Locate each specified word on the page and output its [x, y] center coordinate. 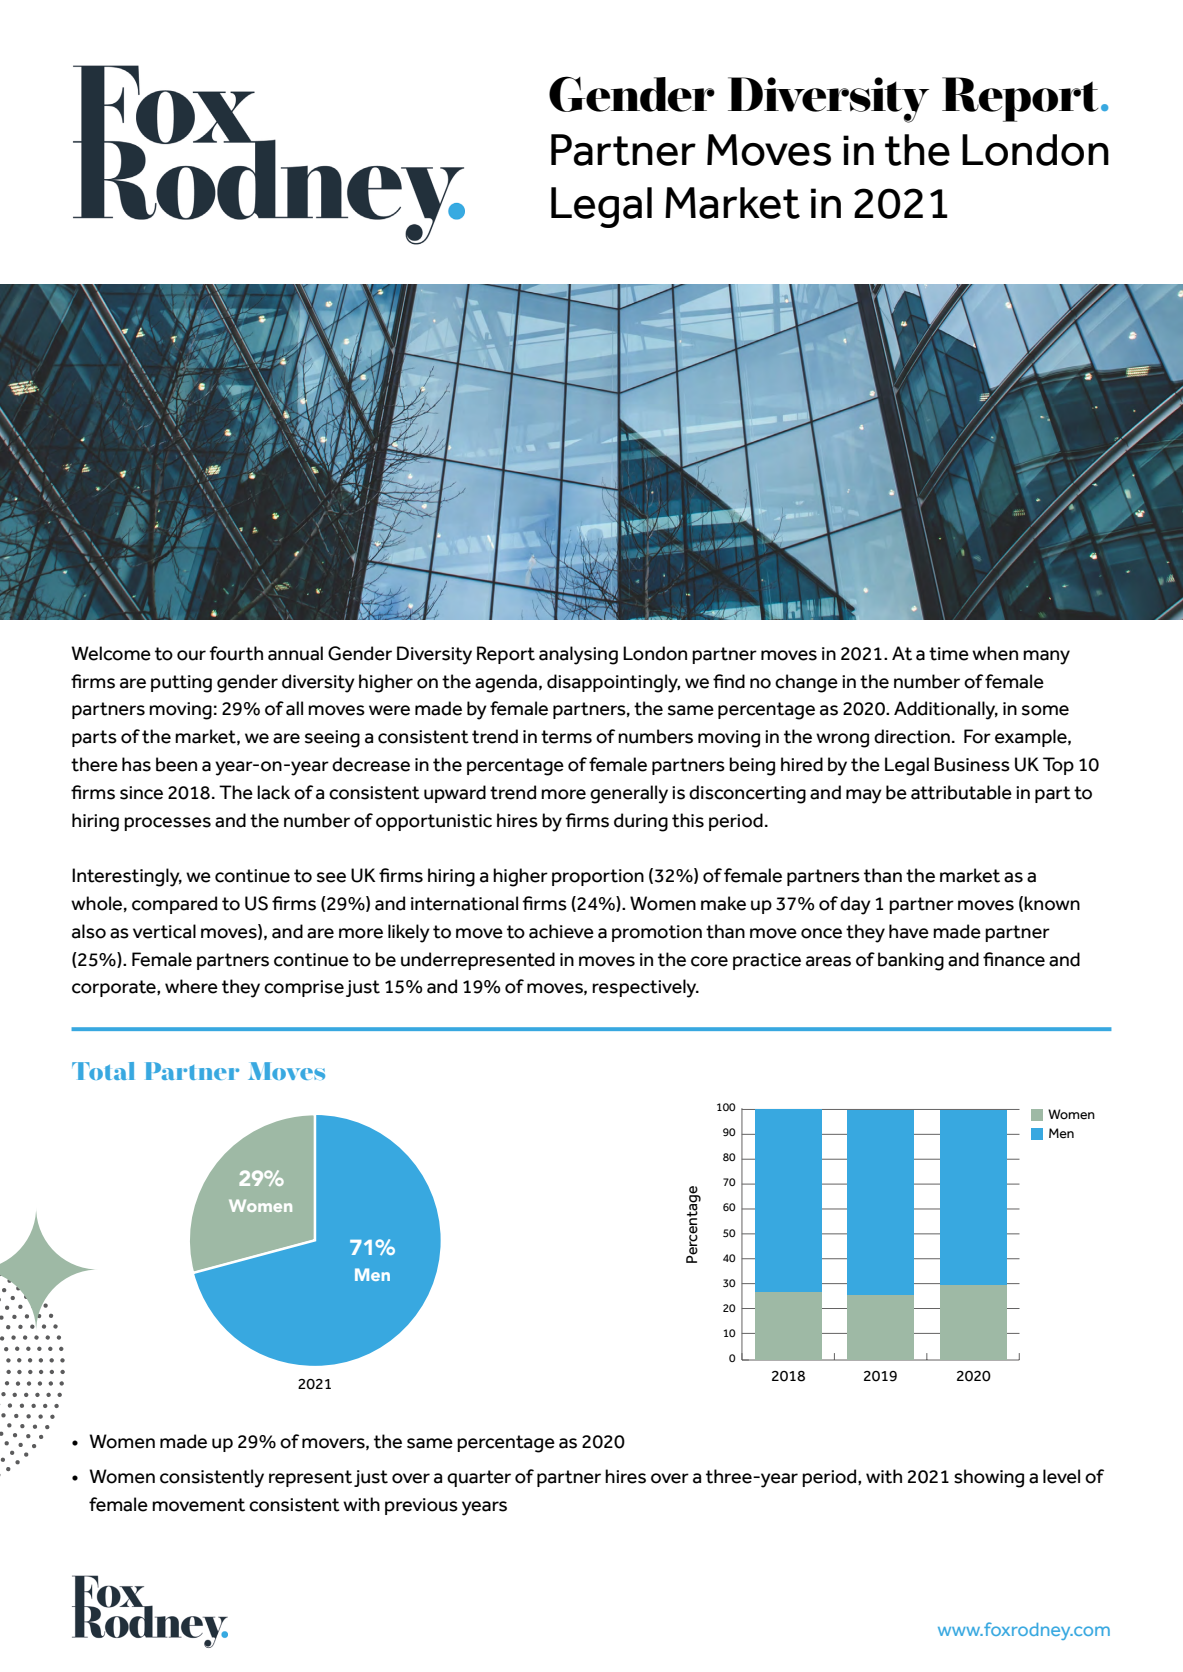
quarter [479, 1478]
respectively [645, 988]
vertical [164, 931]
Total [103, 1071]
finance [1014, 959]
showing [989, 1478]
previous [421, 1506]
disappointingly [613, 683]
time [949, 654]
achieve [561, 931]
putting [181, 684]
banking [911, 961]
